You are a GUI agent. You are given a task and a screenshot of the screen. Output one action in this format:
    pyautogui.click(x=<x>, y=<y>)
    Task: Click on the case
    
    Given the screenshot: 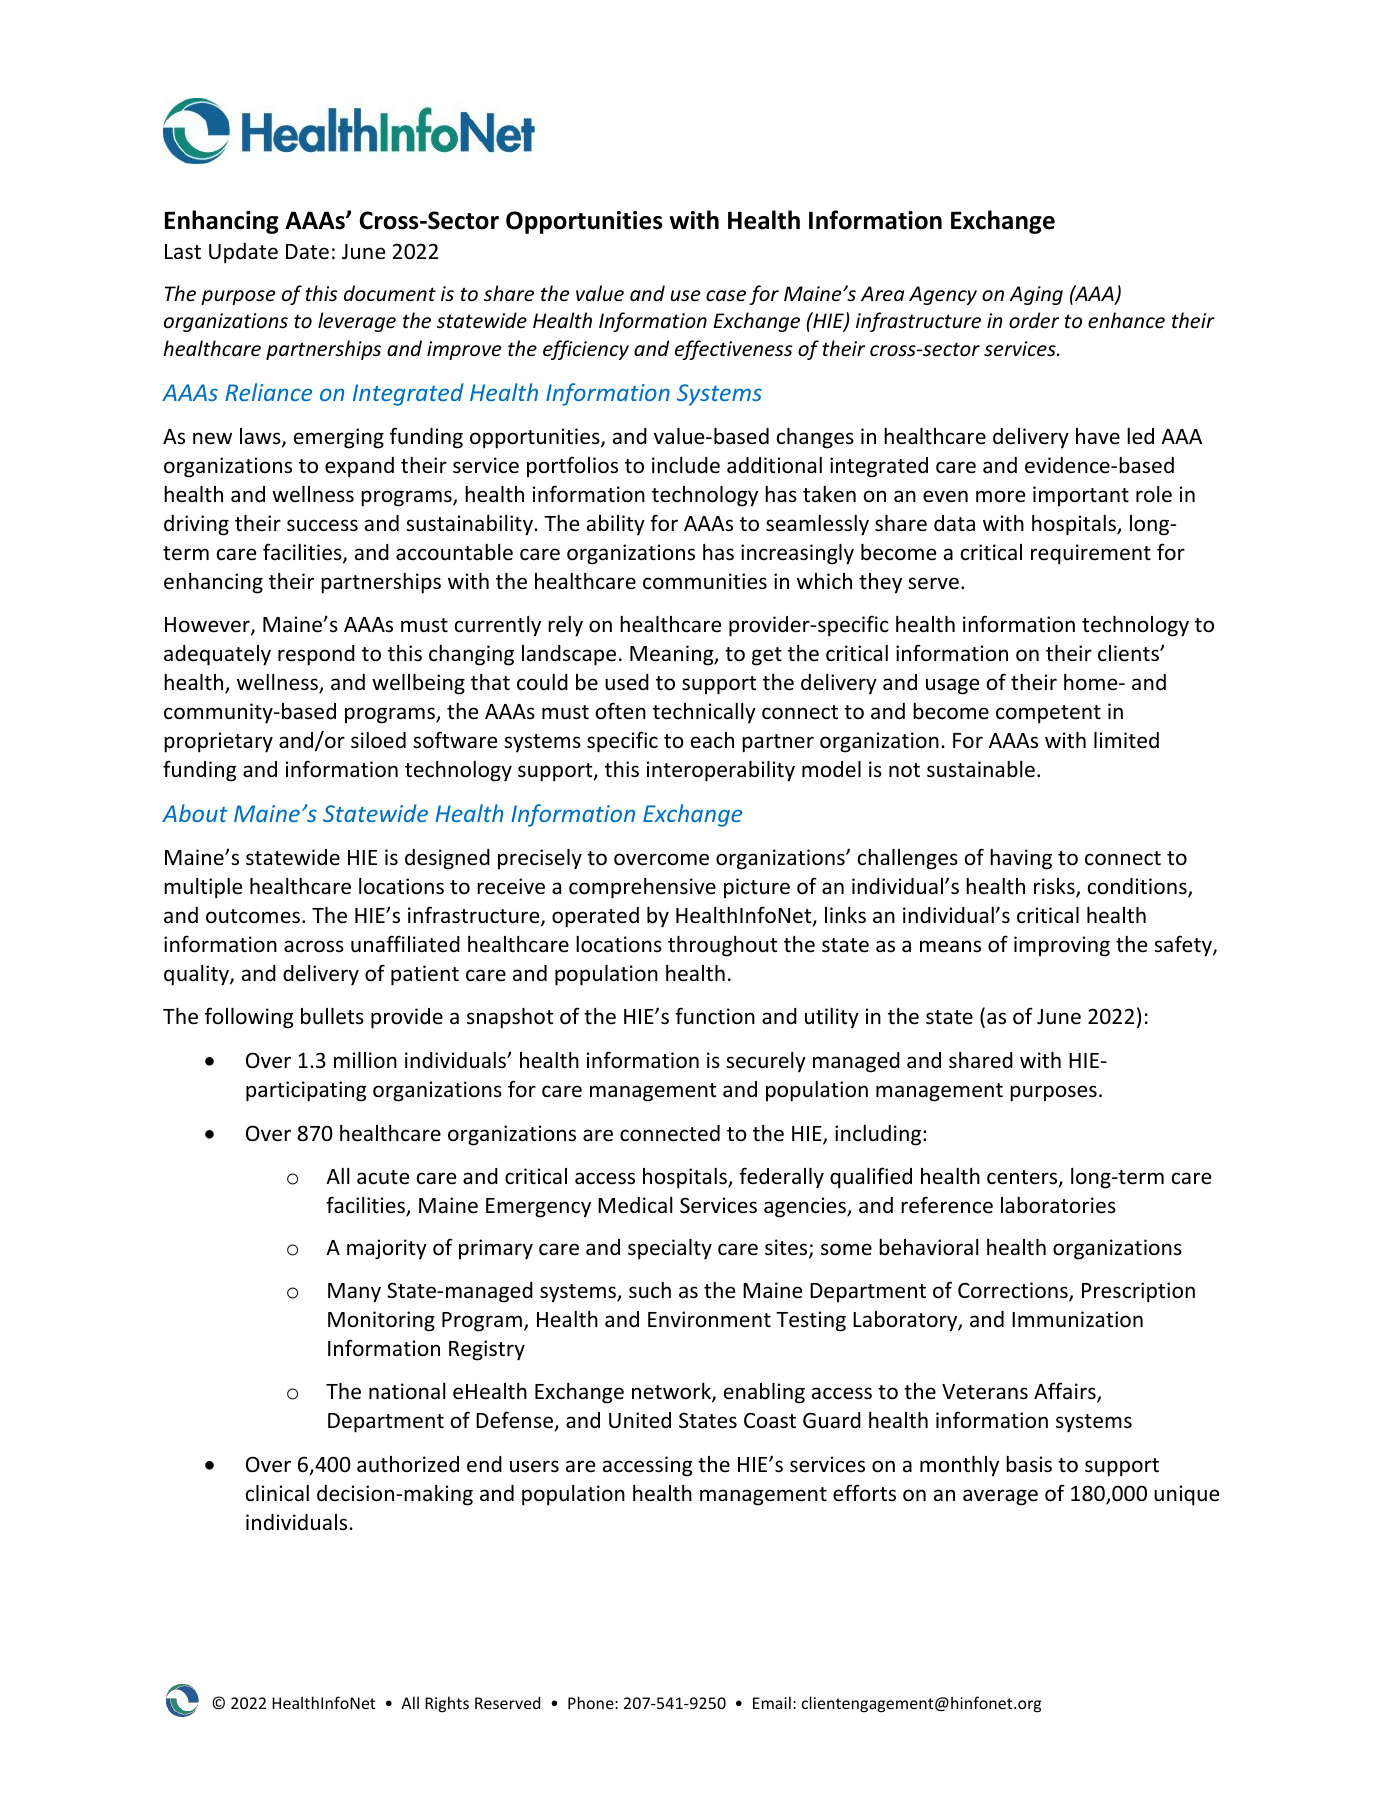 What is the action you would take?
    pyautogui.click(x=726, y=296)
